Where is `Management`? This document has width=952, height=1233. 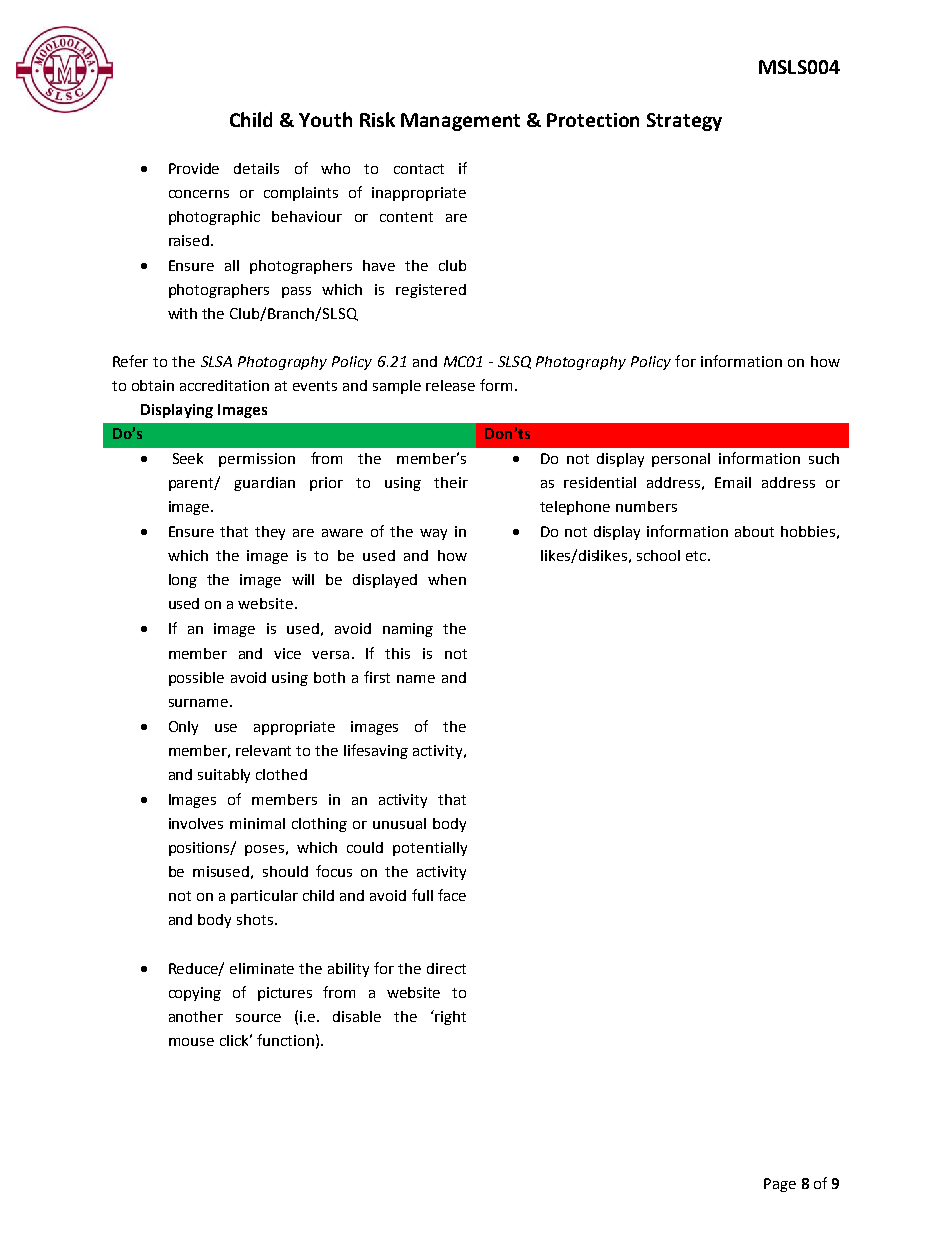
Management is located at coordinates (460, 122).
